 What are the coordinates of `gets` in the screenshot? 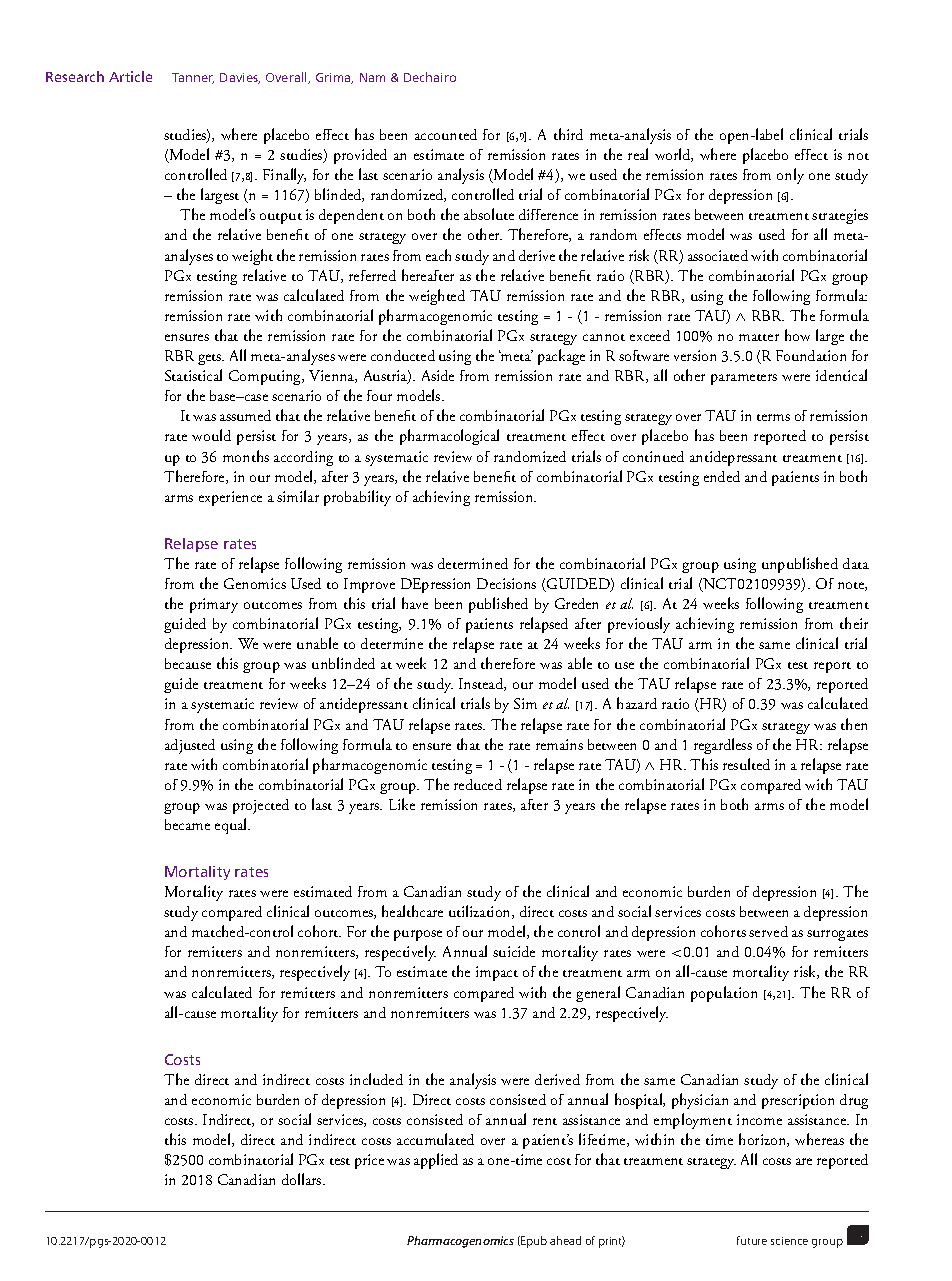 It's located at (211, 359).
